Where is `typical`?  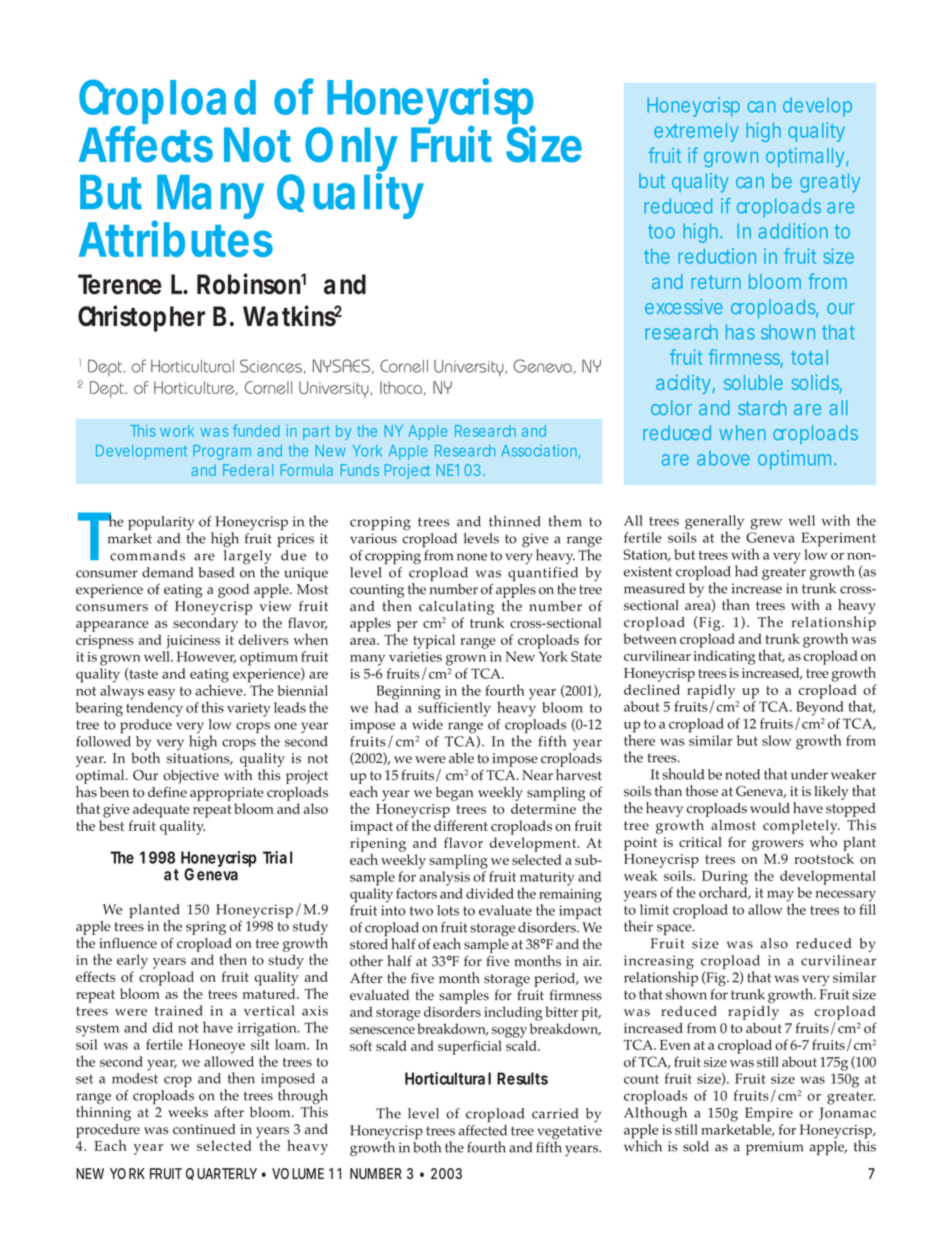
typical is located at coordinates (434, 641).
